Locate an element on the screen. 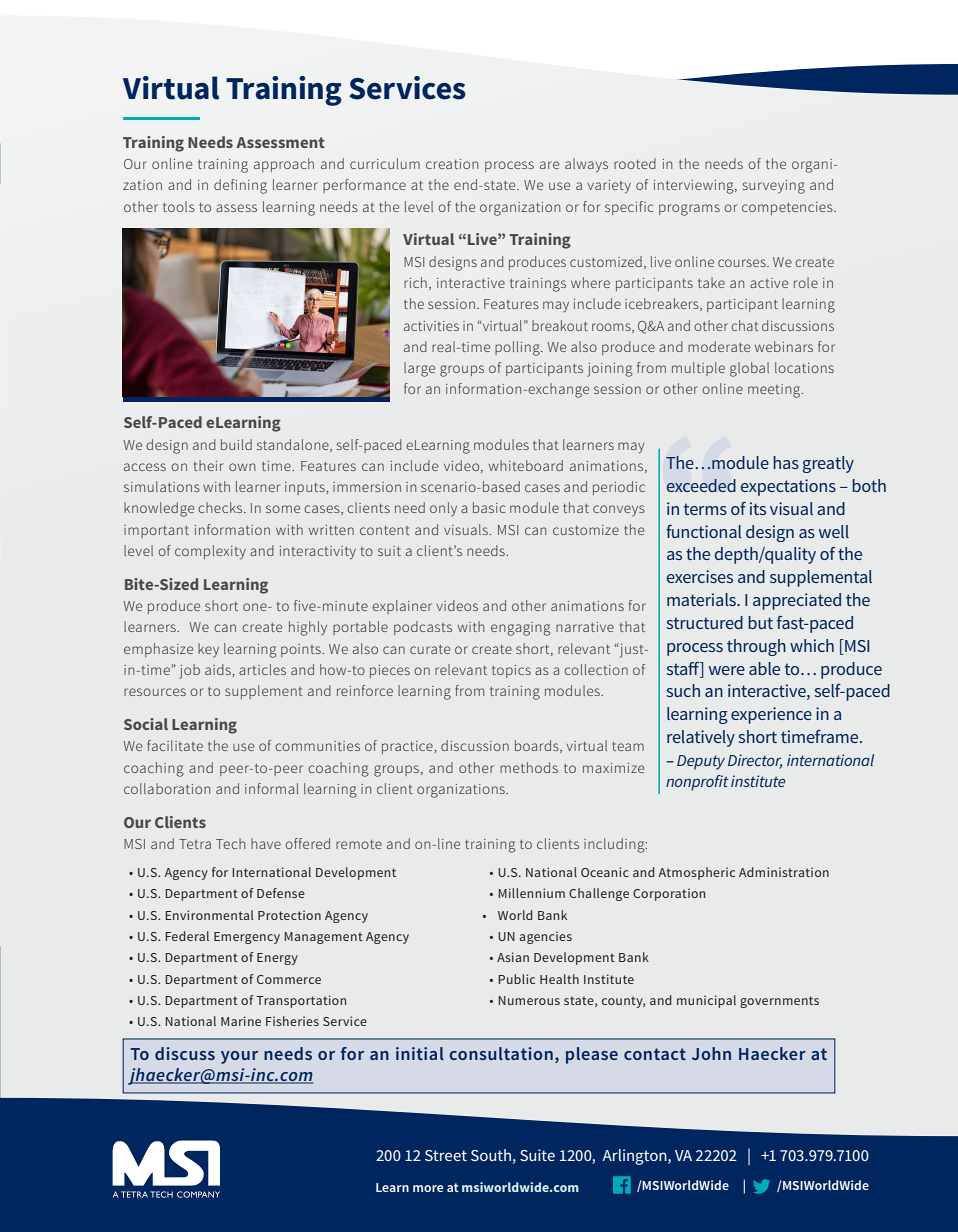  Asian is located at coordinates (513, 957).
